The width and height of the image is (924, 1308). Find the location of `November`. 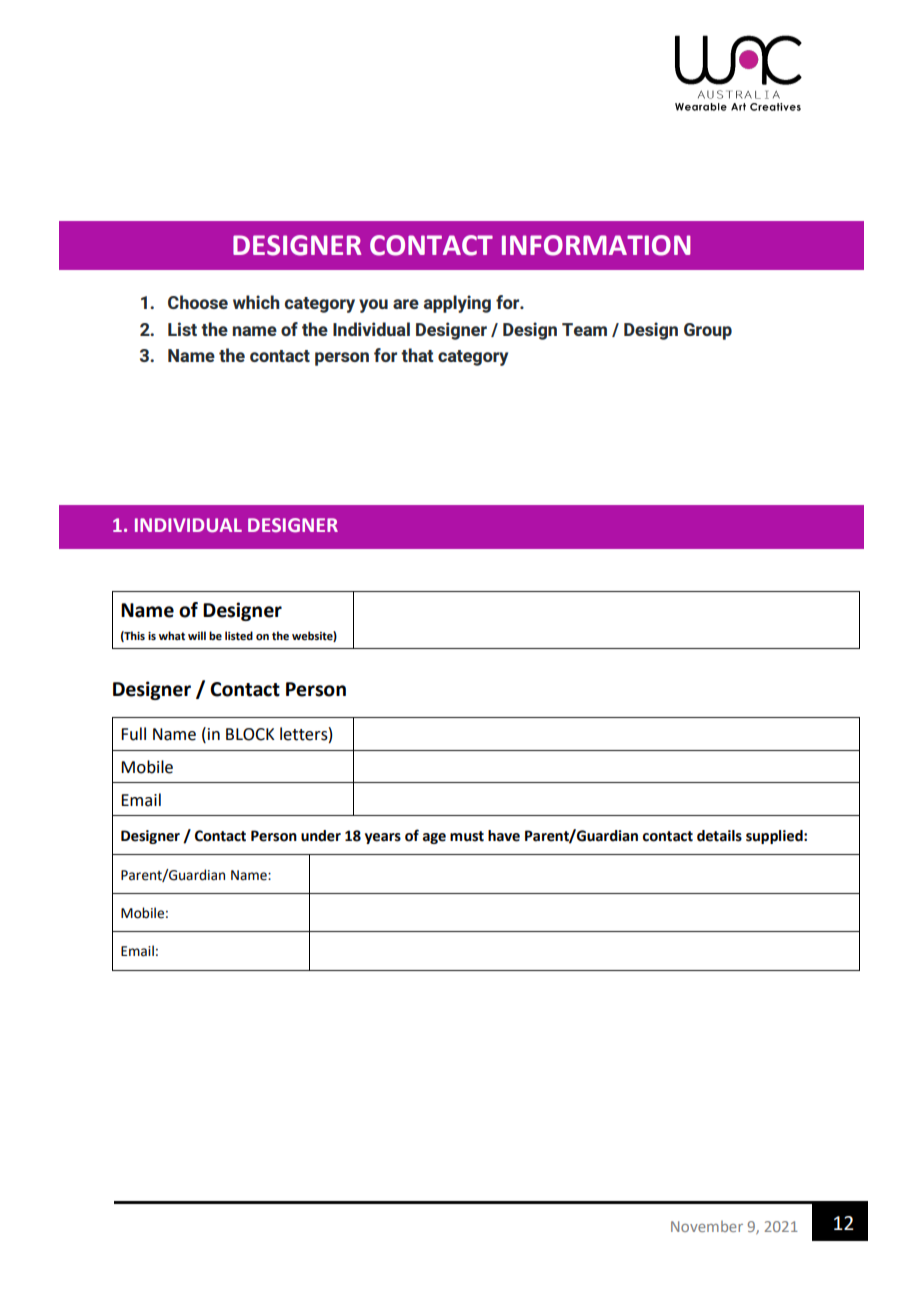

November is located at coordinates (707, 1226).
